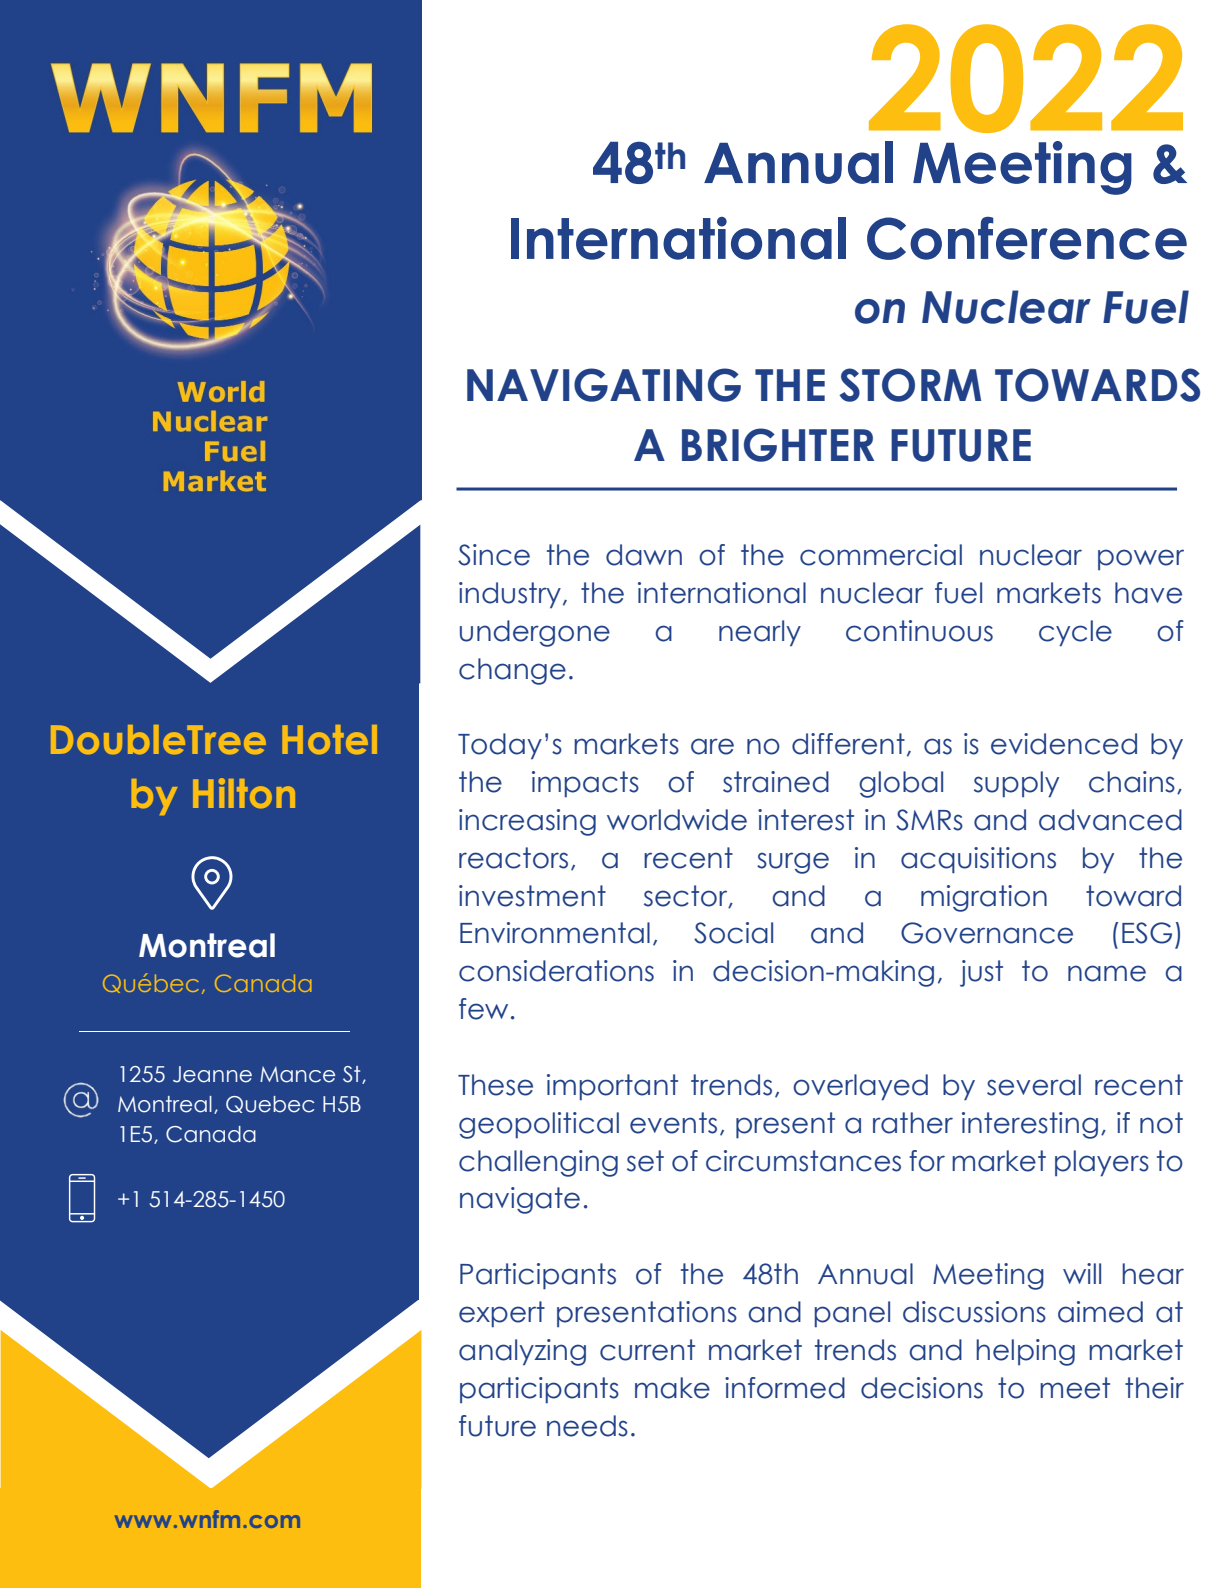 The height and width of the document is (1588, 1227). What do you see at coordinates (1102, 1163) in the document?
I see `players` at bounding box center [1102, 1163].
